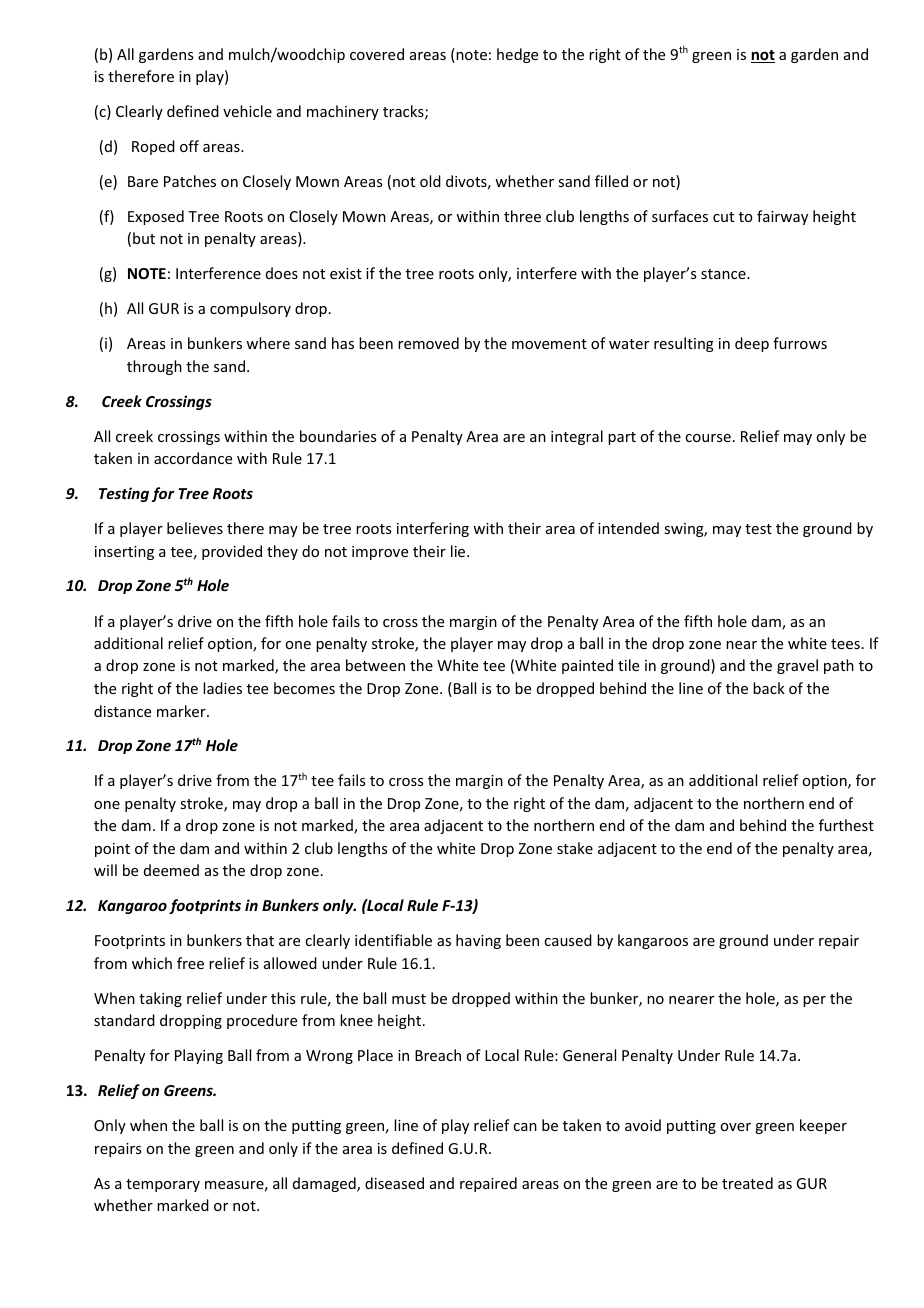 This document has width=924, height=1308. I want to click on treated, so click(747, 1183).
